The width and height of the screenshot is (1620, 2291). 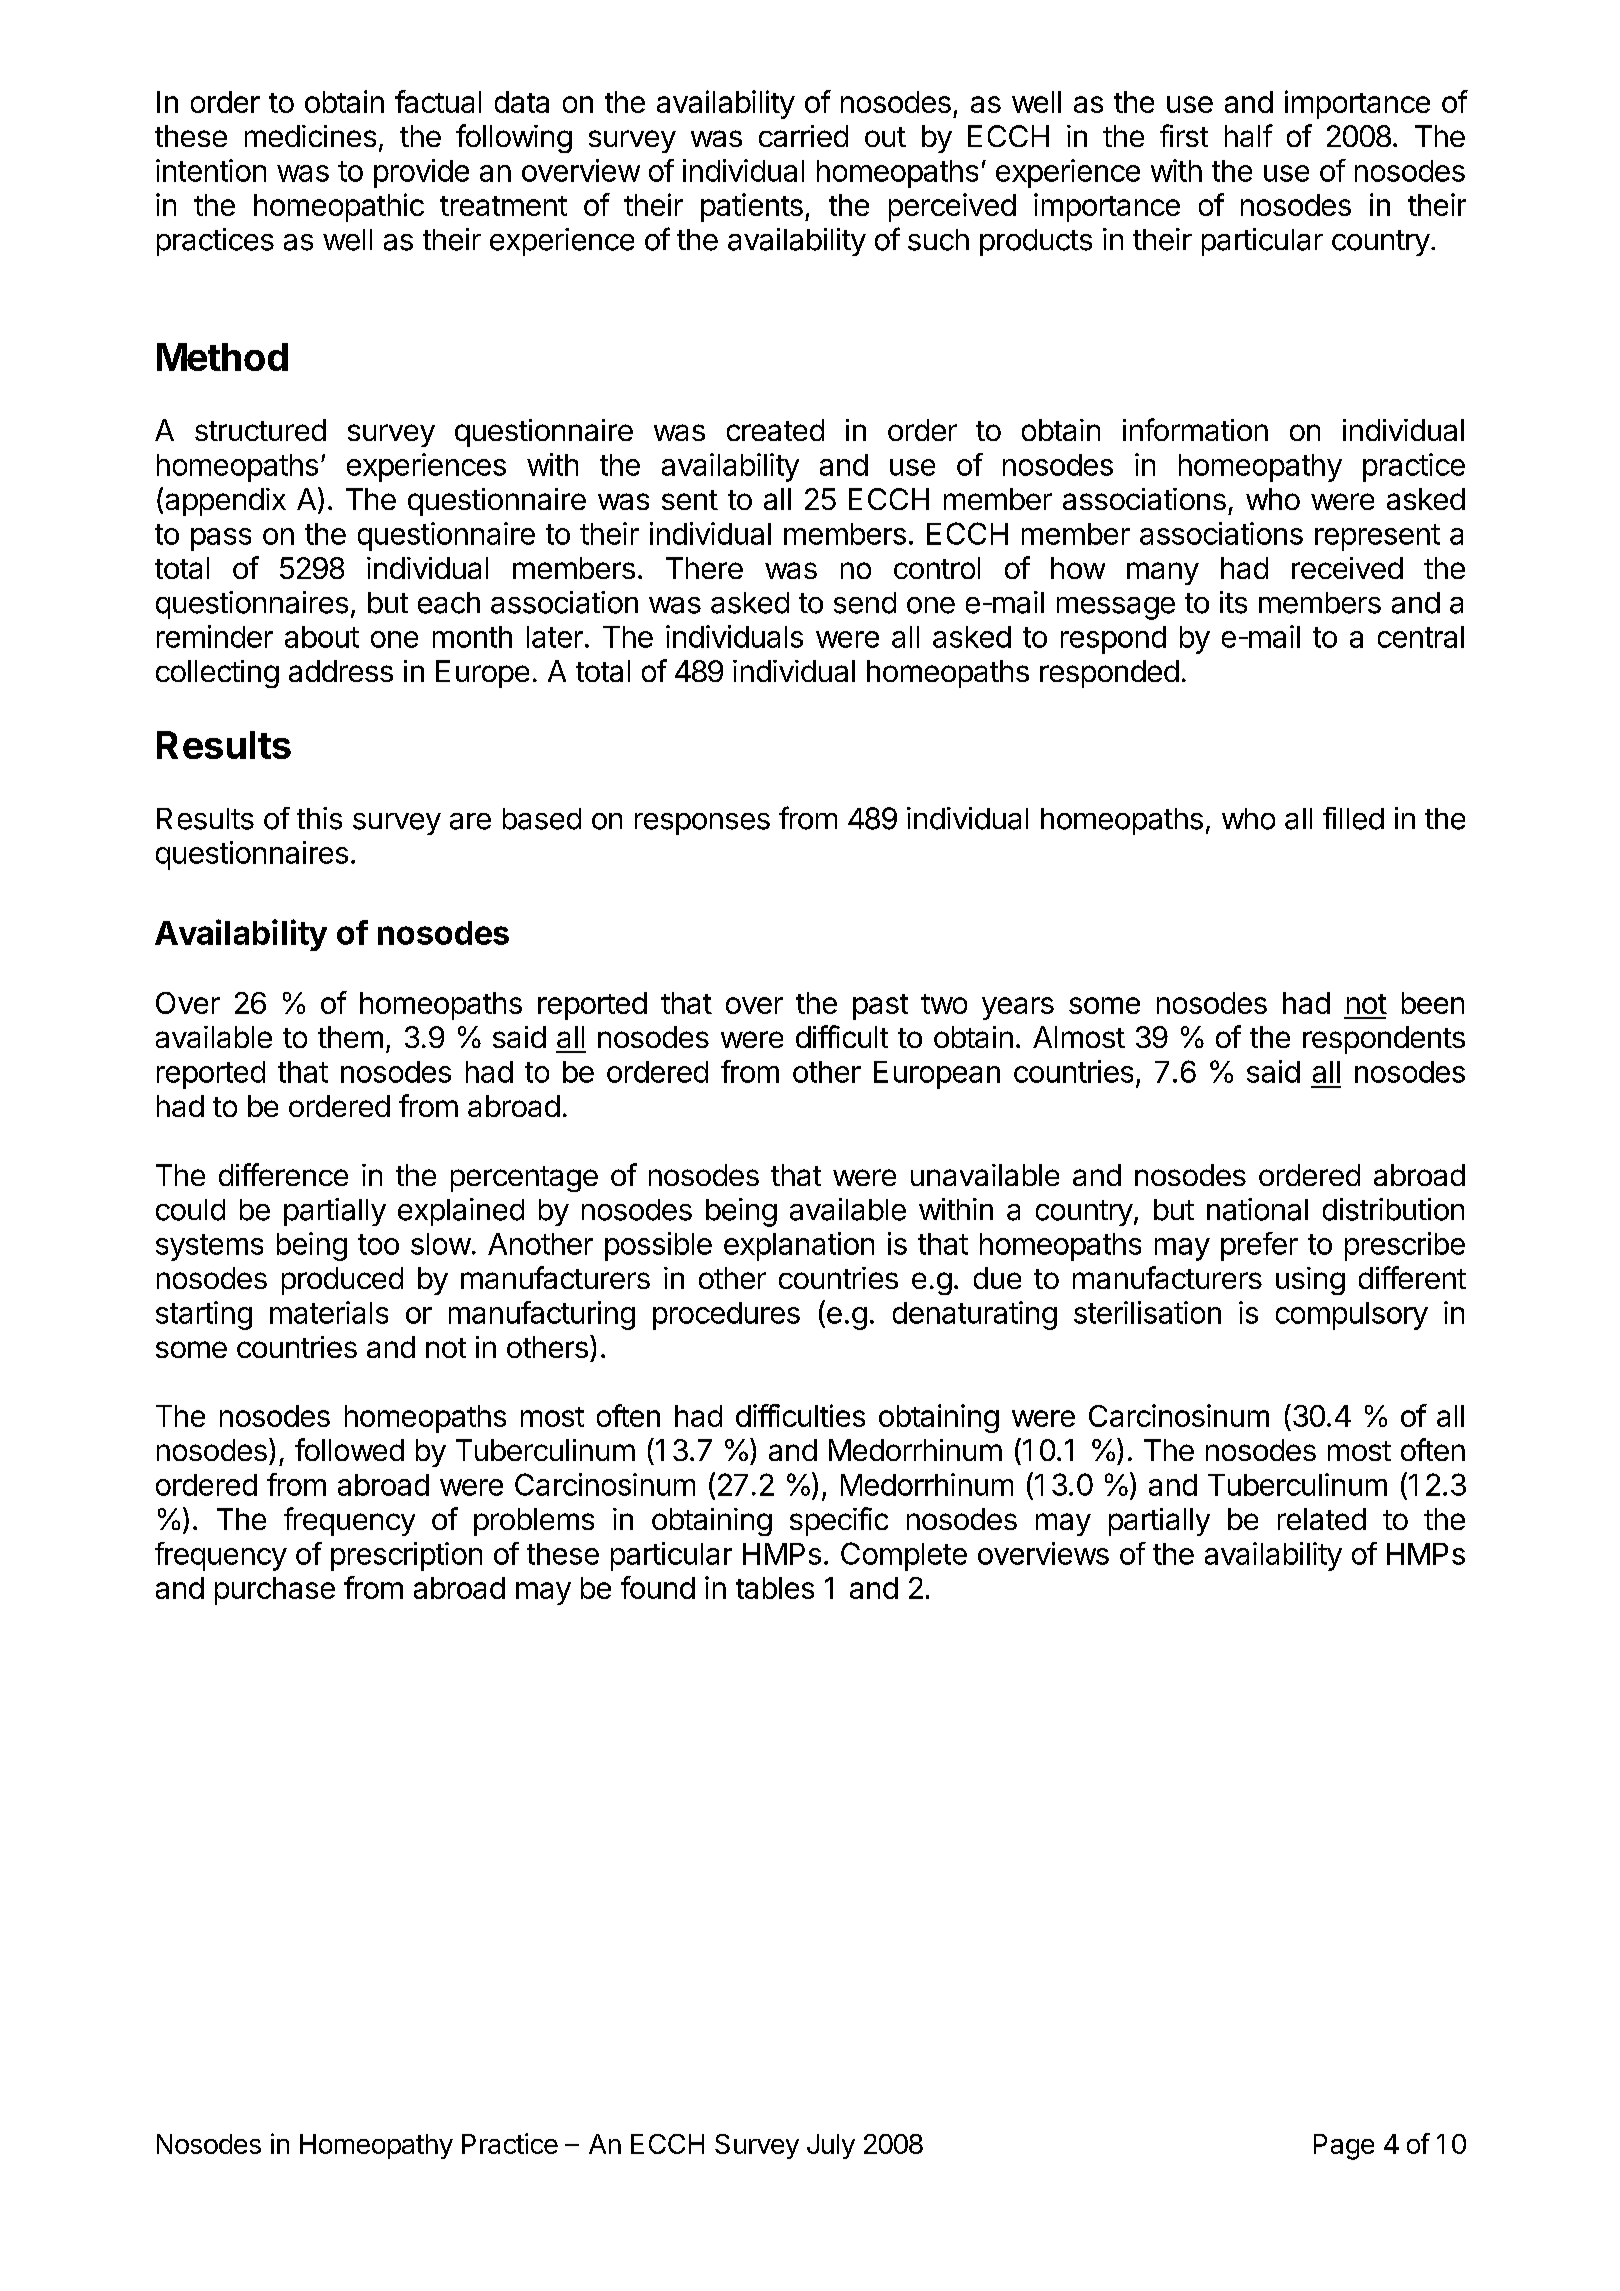 I want to click on carried, so click(x=803, y=136).
